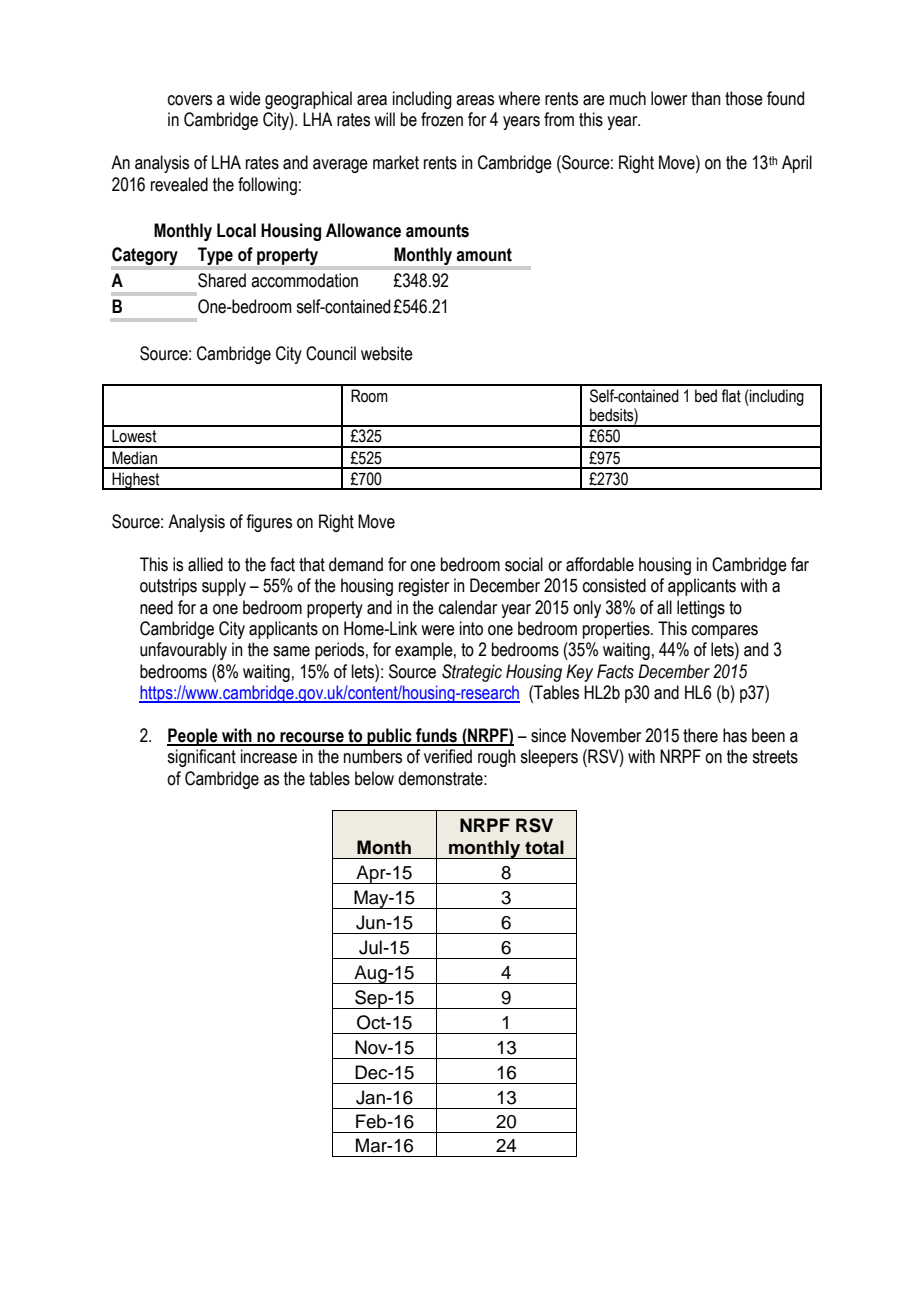 The image size is (924, 1308). What do you see at coordinates (269, 756) in the page?
I see `increase` at bounding box center [269, 756].
